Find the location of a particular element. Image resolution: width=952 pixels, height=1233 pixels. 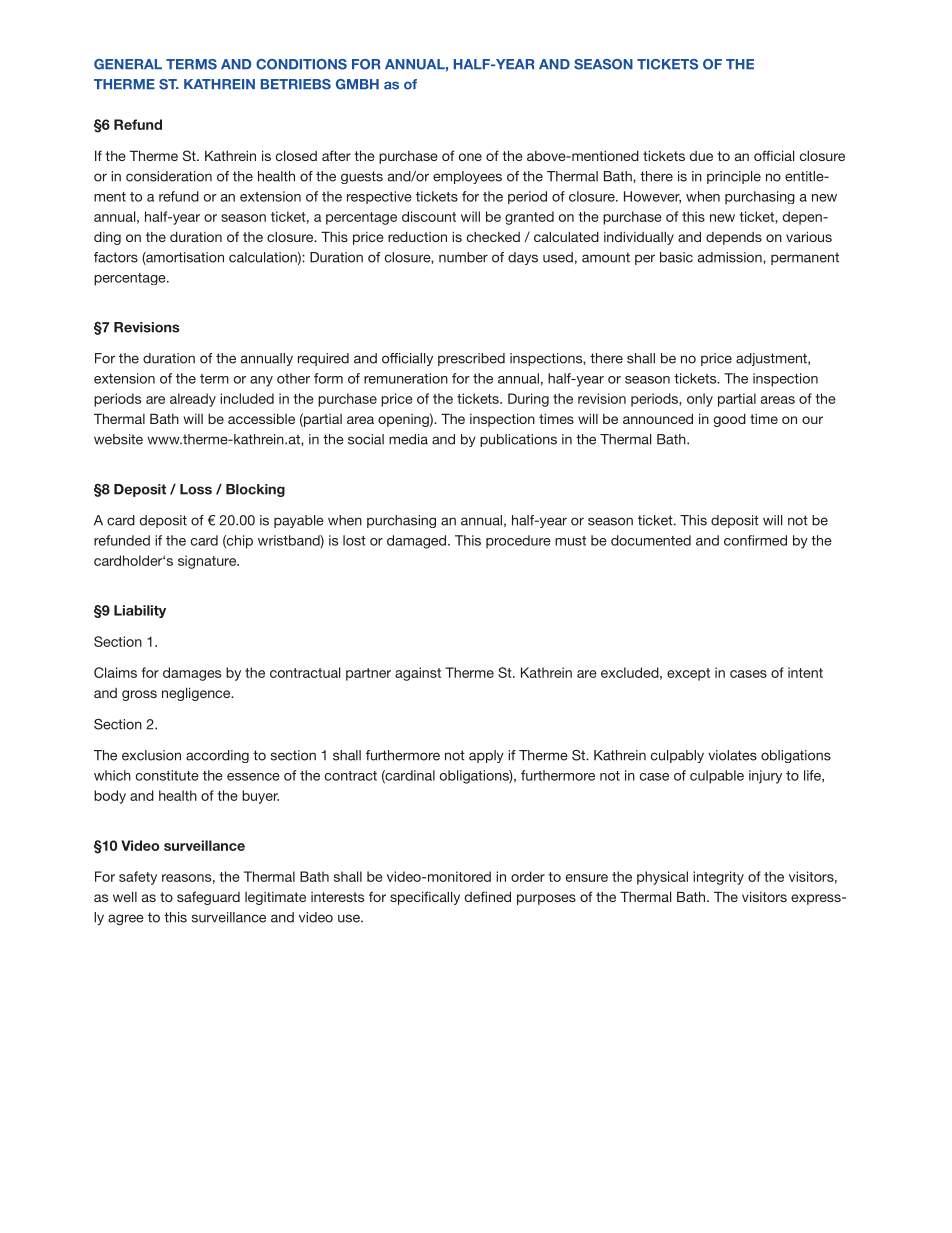

GENERAL is located at coordinates (128, 64).
